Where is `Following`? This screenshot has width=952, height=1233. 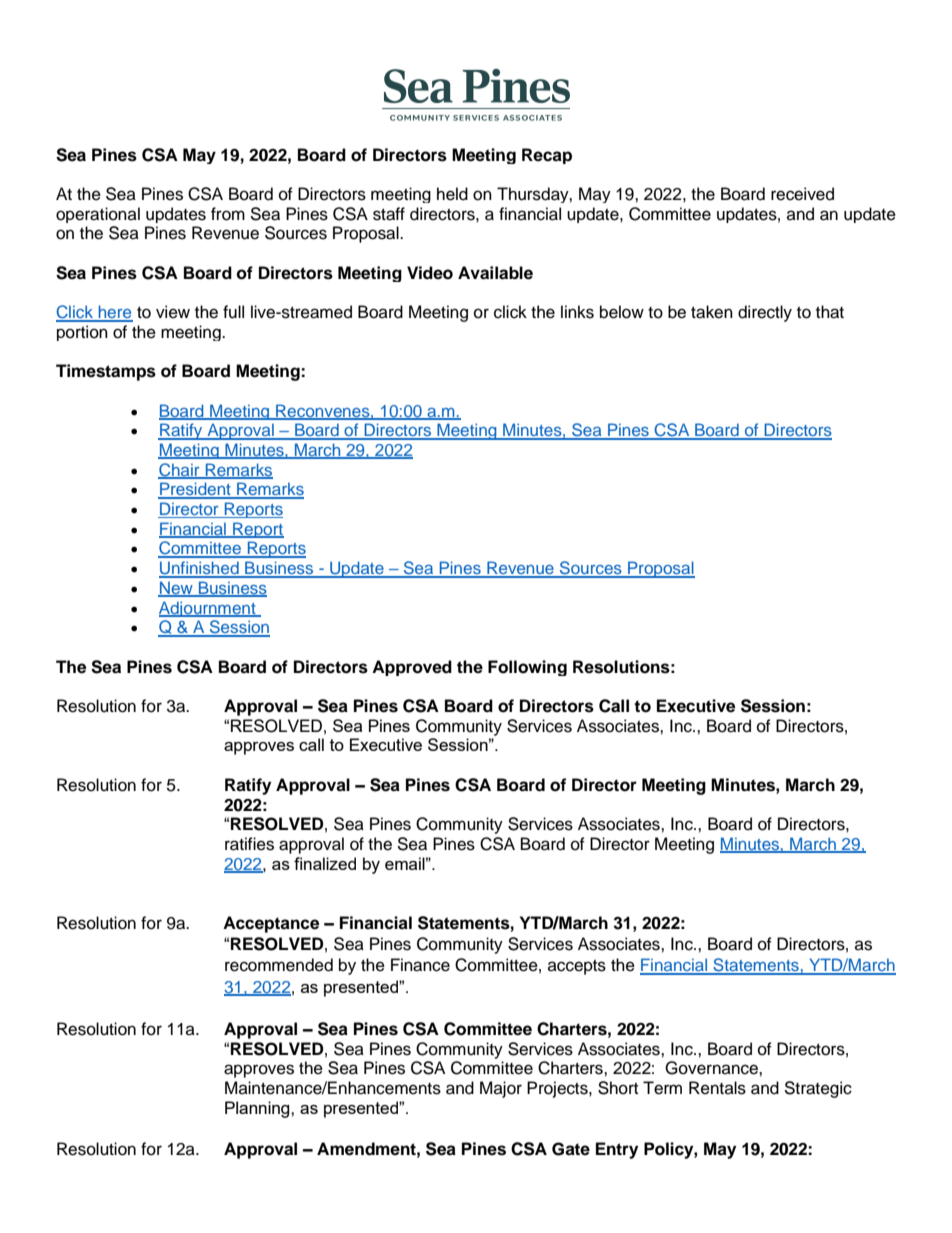
Following is located at coordinates (527, 668).
